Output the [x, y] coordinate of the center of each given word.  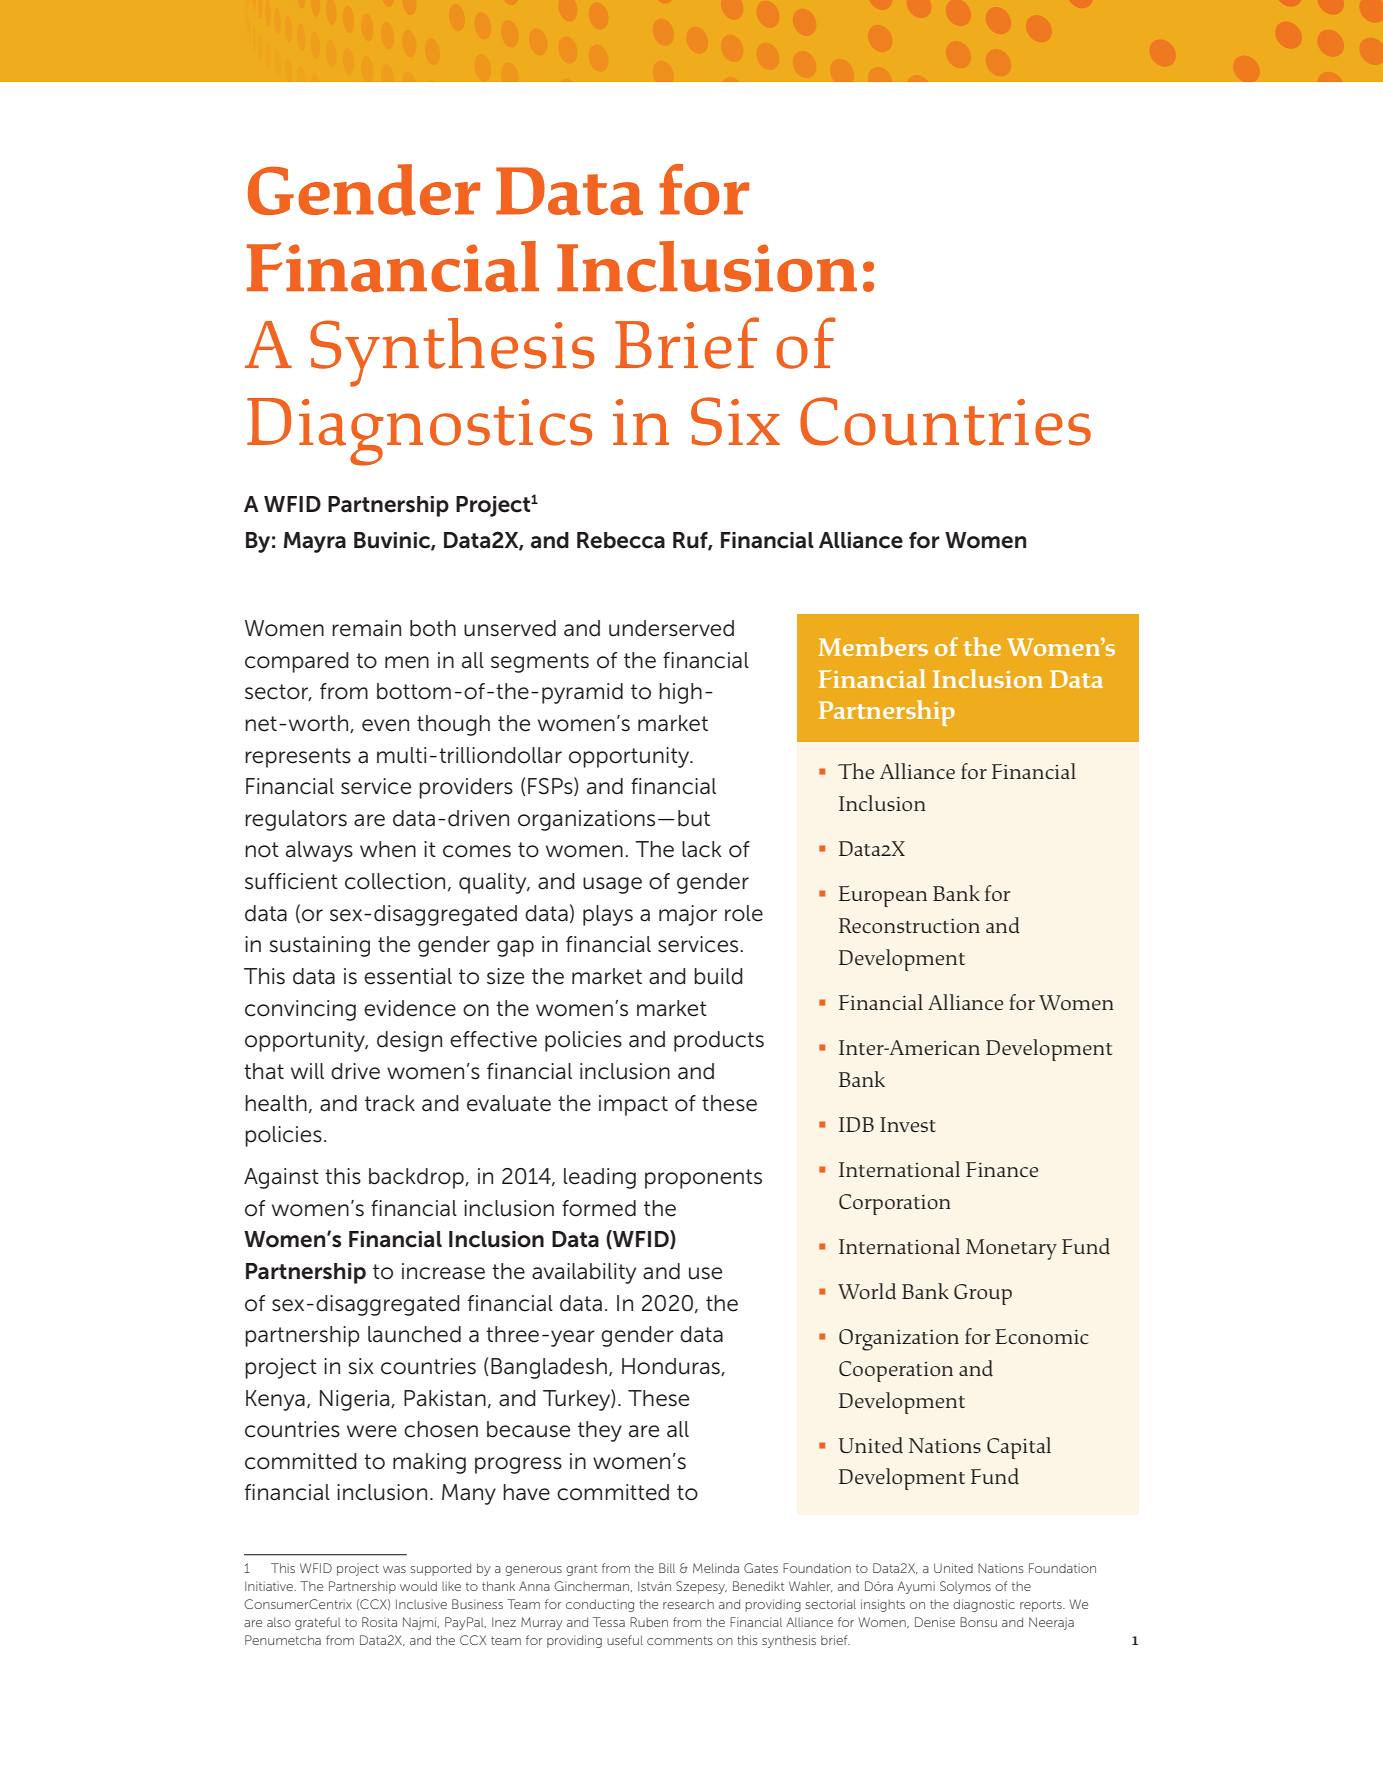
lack [702, 849]
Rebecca [621, 540]
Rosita [379, 1622]
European [883, 896]
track [390, 1103]
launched [414, 1334]
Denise [935, 1622]
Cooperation [896, 1371]
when [388, 849]
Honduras [672, 1367]
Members [873, 647]
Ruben [649, 1622]
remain [366, 628]
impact [633, 1105]
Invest [908, 1124]
